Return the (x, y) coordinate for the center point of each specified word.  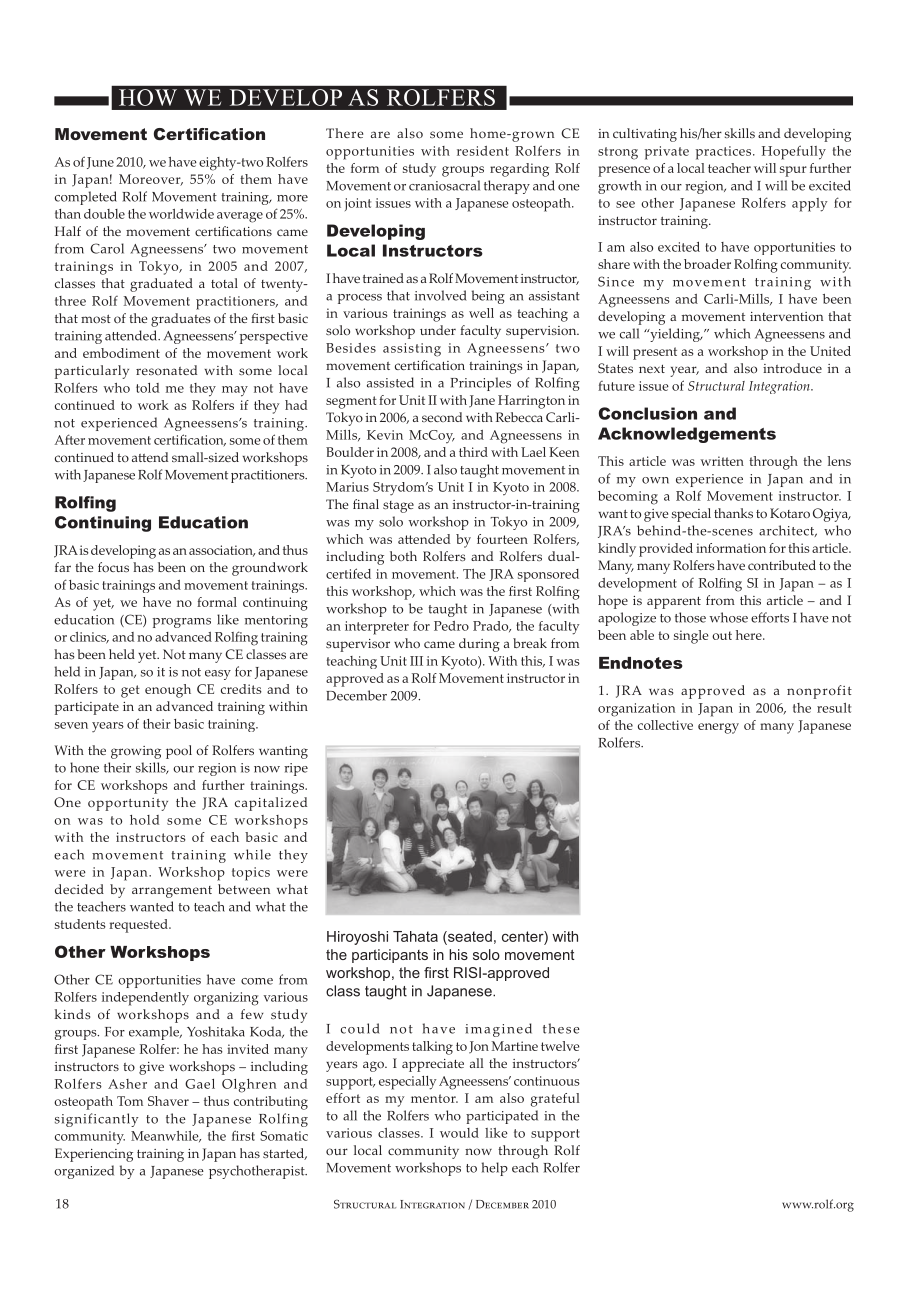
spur (793, 171)
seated (469, 936)
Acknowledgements (687, 435)
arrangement (172, 892)
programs (182, 623)
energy (718, 728)
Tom (130, 1101)
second (442, 417)
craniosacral (444, 185)
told (147, 388)
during (479, 645)
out (722, 635)
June (100, 163)
